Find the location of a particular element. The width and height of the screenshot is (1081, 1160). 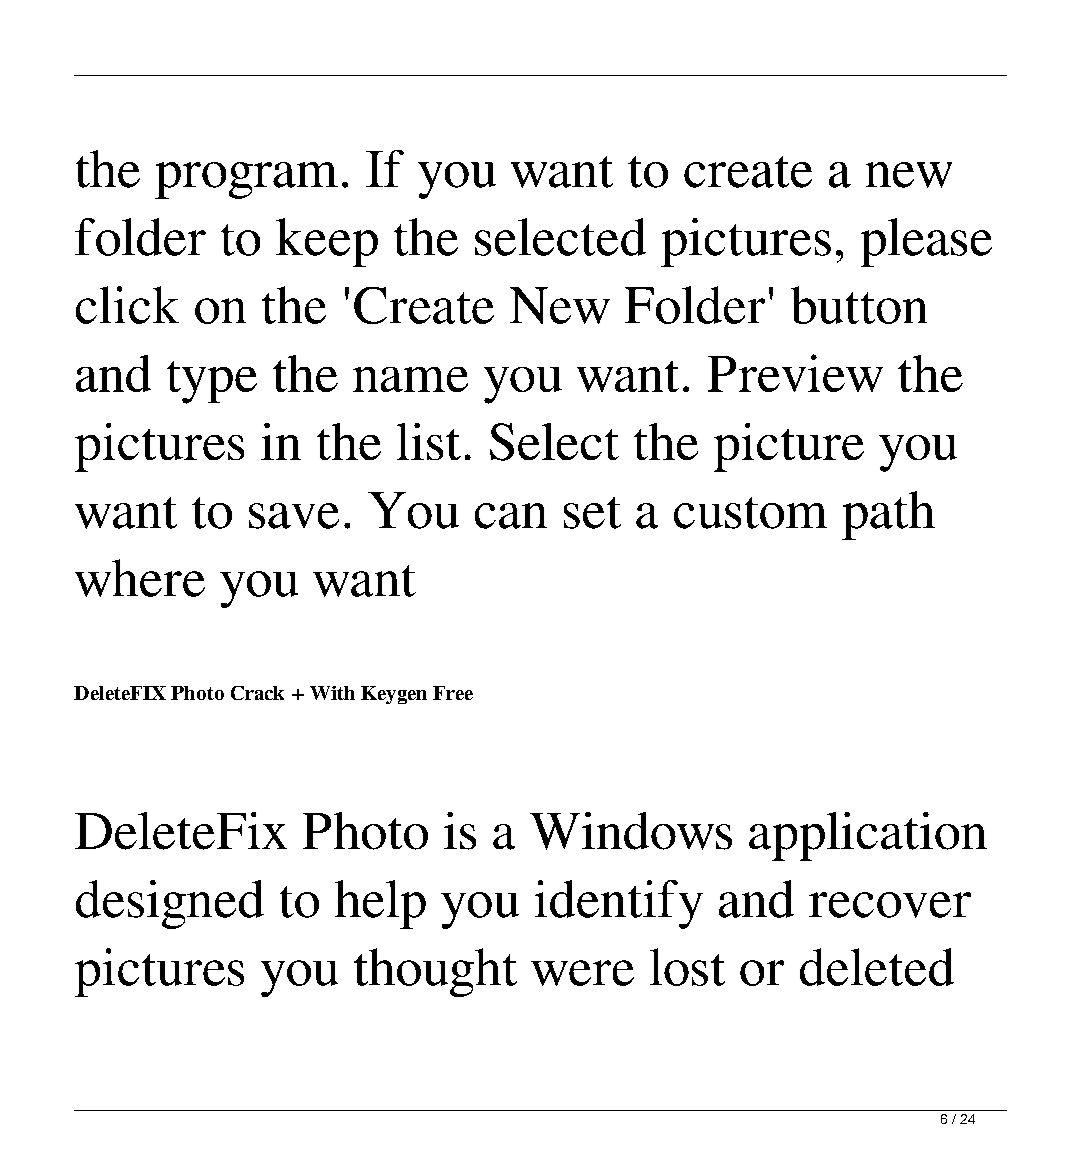

can is located at coordinates (511, 516).
